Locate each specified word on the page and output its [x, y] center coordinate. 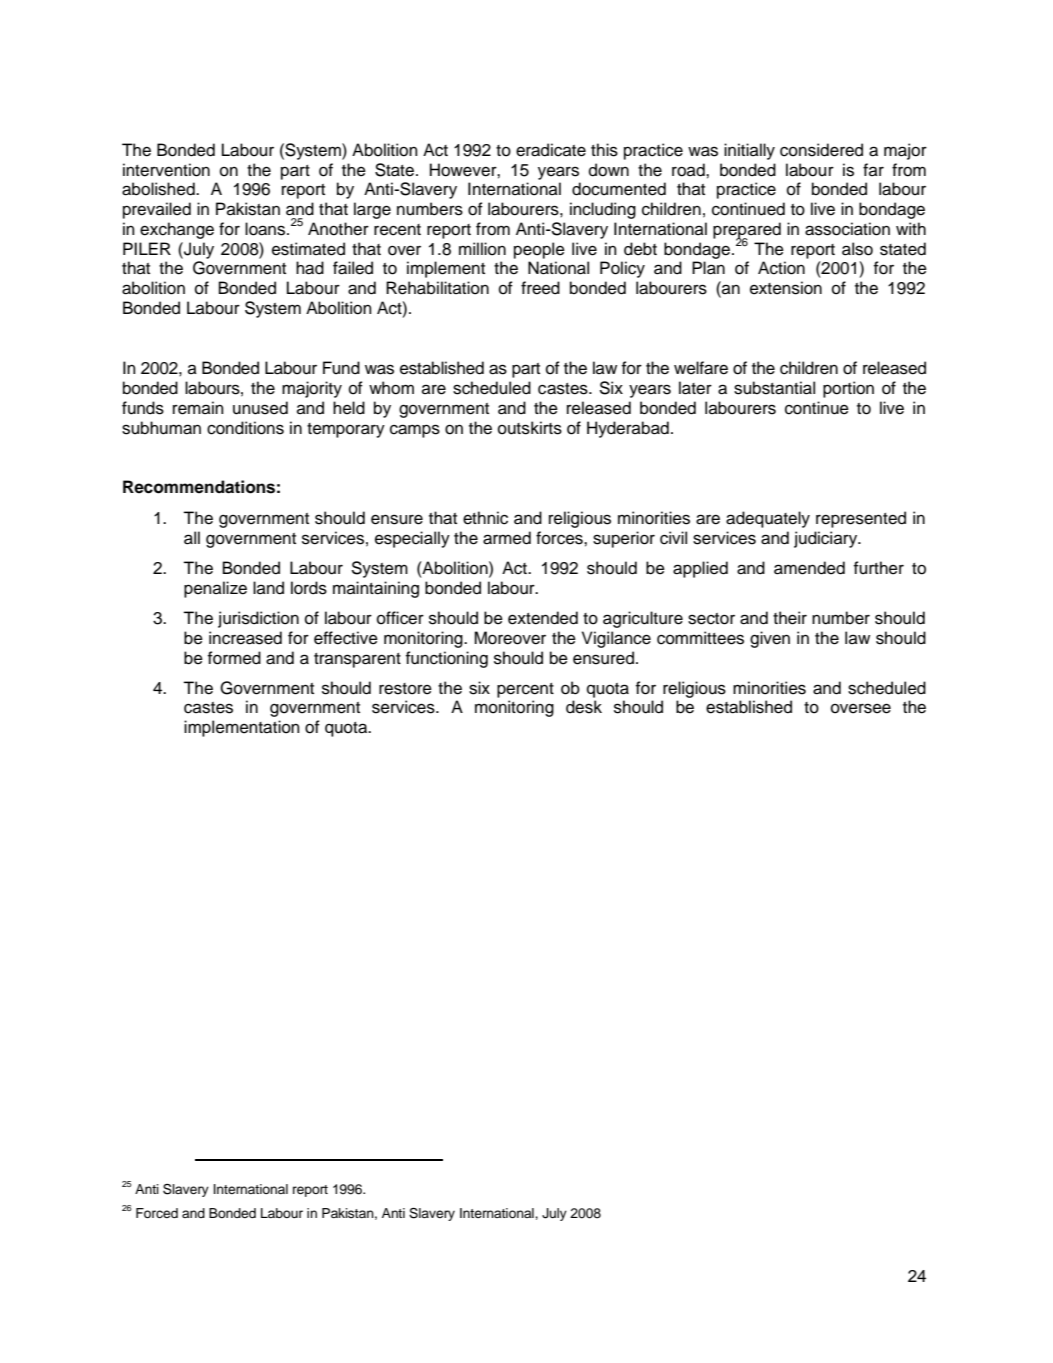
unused [260, 408]
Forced [157, 1213]
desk [584, 707]
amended [809, 568]
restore [405, 689]
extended [543, 618]
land [268, 588]
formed [234, 658]
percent [525, 690]
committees [700, 638]
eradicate [551, 150]
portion [848, 389]
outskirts [530, 428]
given [770, 639]
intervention [166, 170]
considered [821, 150]
